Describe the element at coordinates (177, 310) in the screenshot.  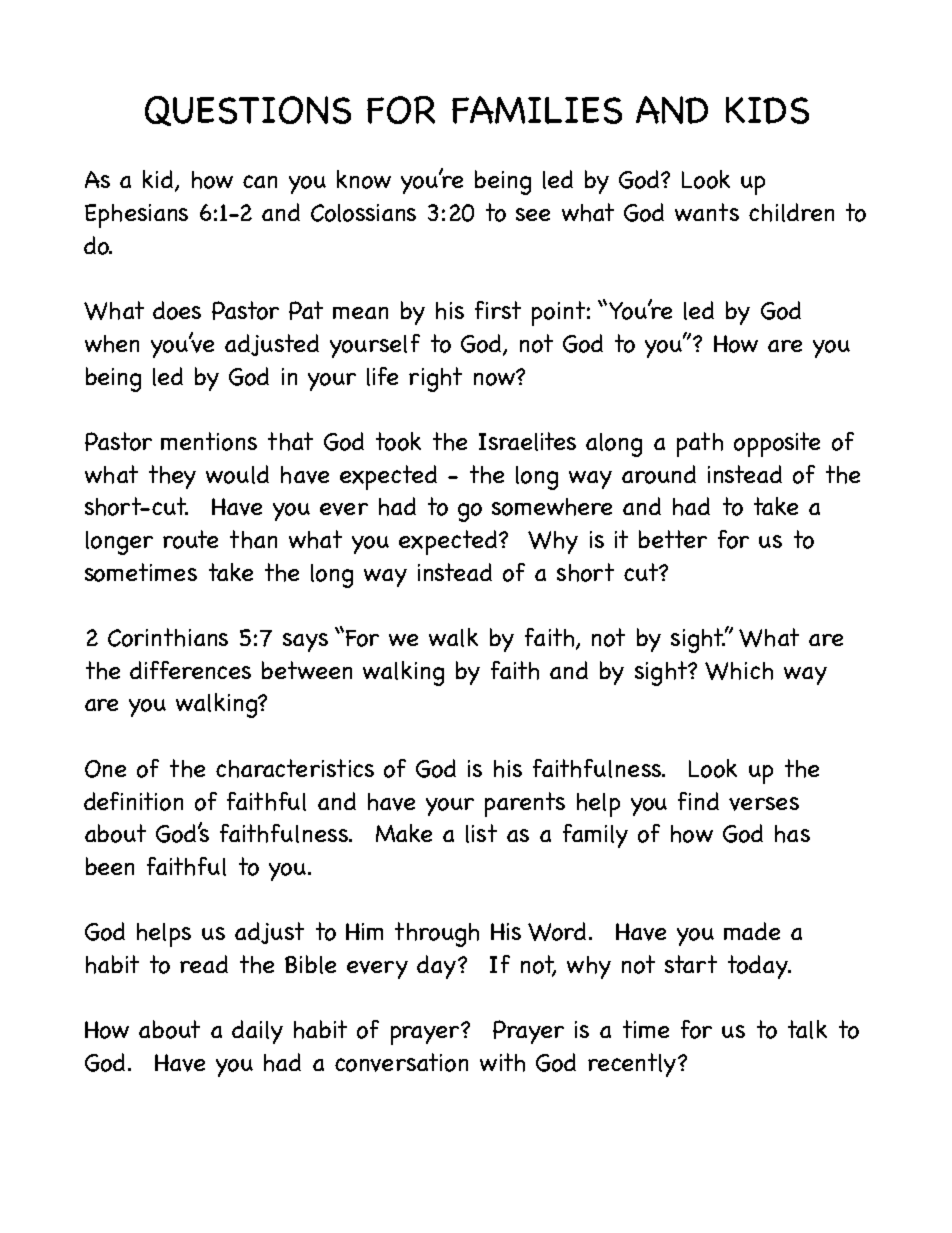
I see `does` at that location.
